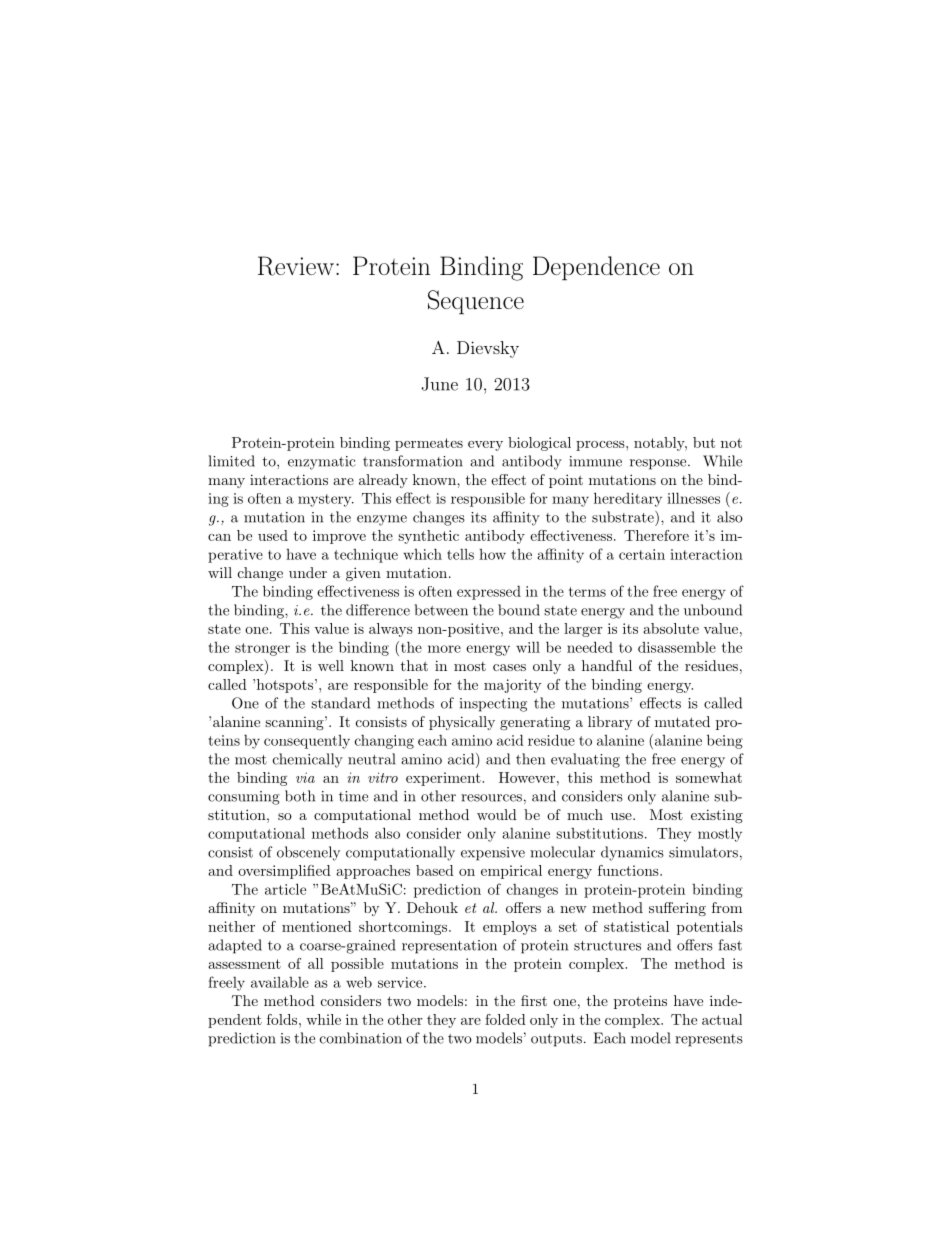  What do you see at coordinates (296, 266) in the image?
I see `Review` at bounding box center [296, 266].
